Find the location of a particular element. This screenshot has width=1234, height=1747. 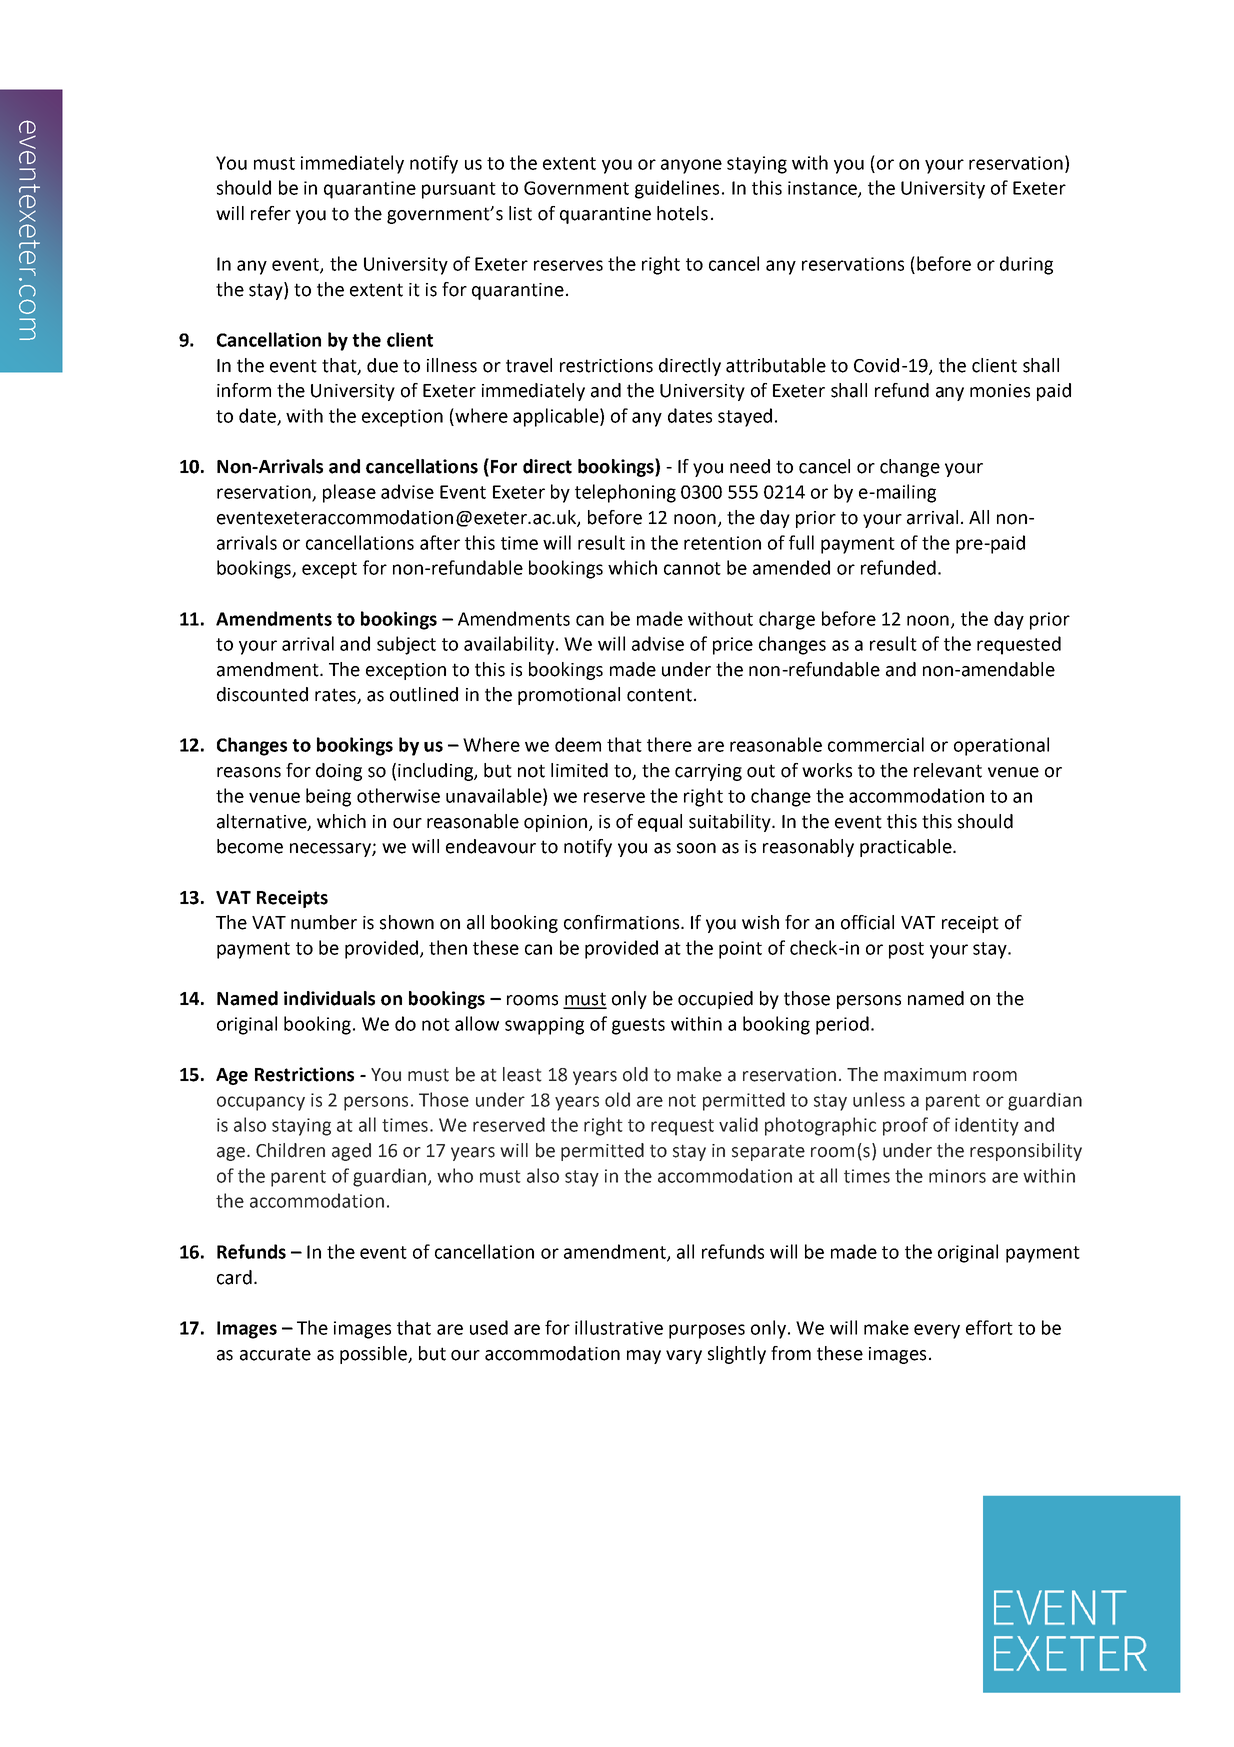

guidelines is located at coordinates (677, 189).
